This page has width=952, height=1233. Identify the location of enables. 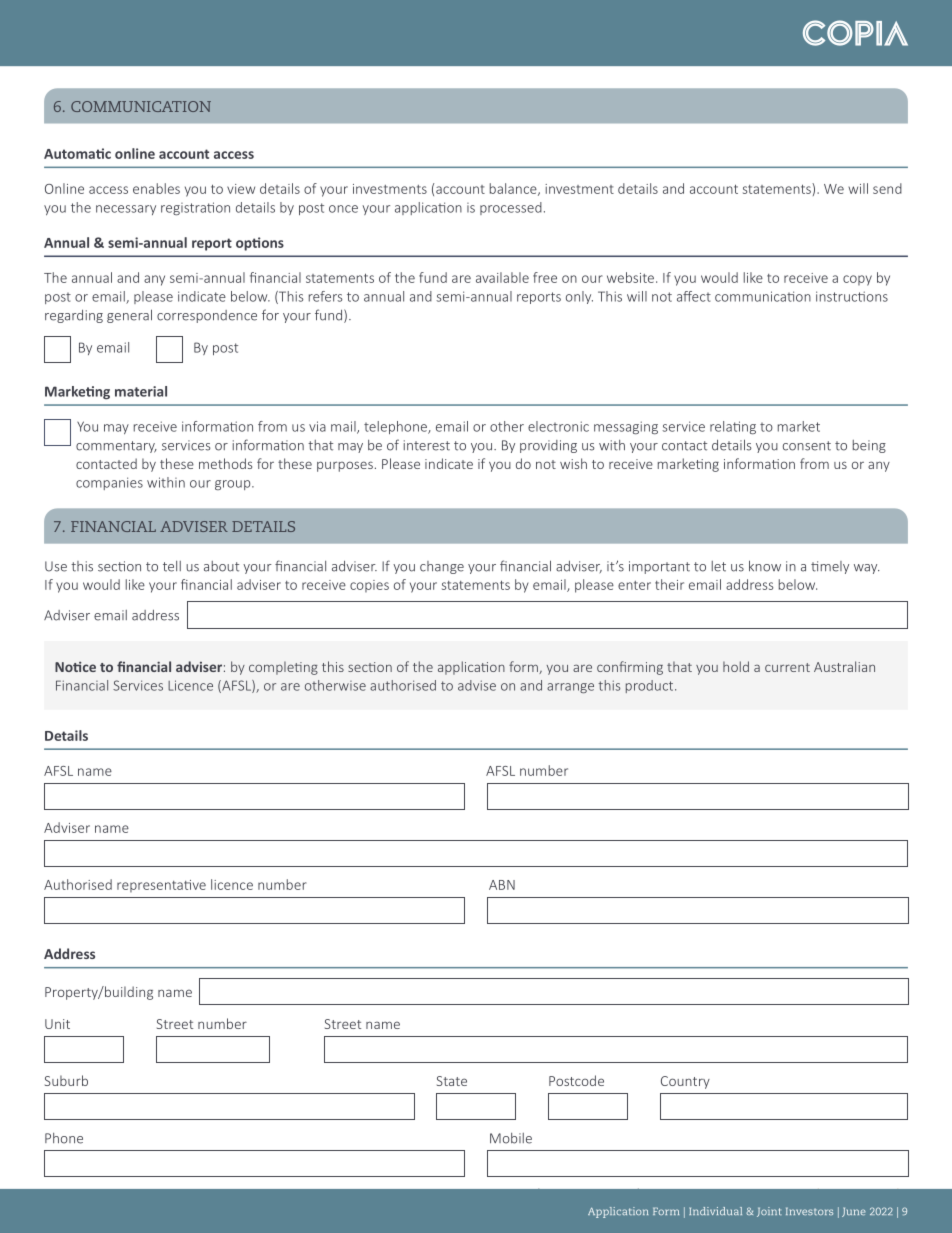
(156, 188).
